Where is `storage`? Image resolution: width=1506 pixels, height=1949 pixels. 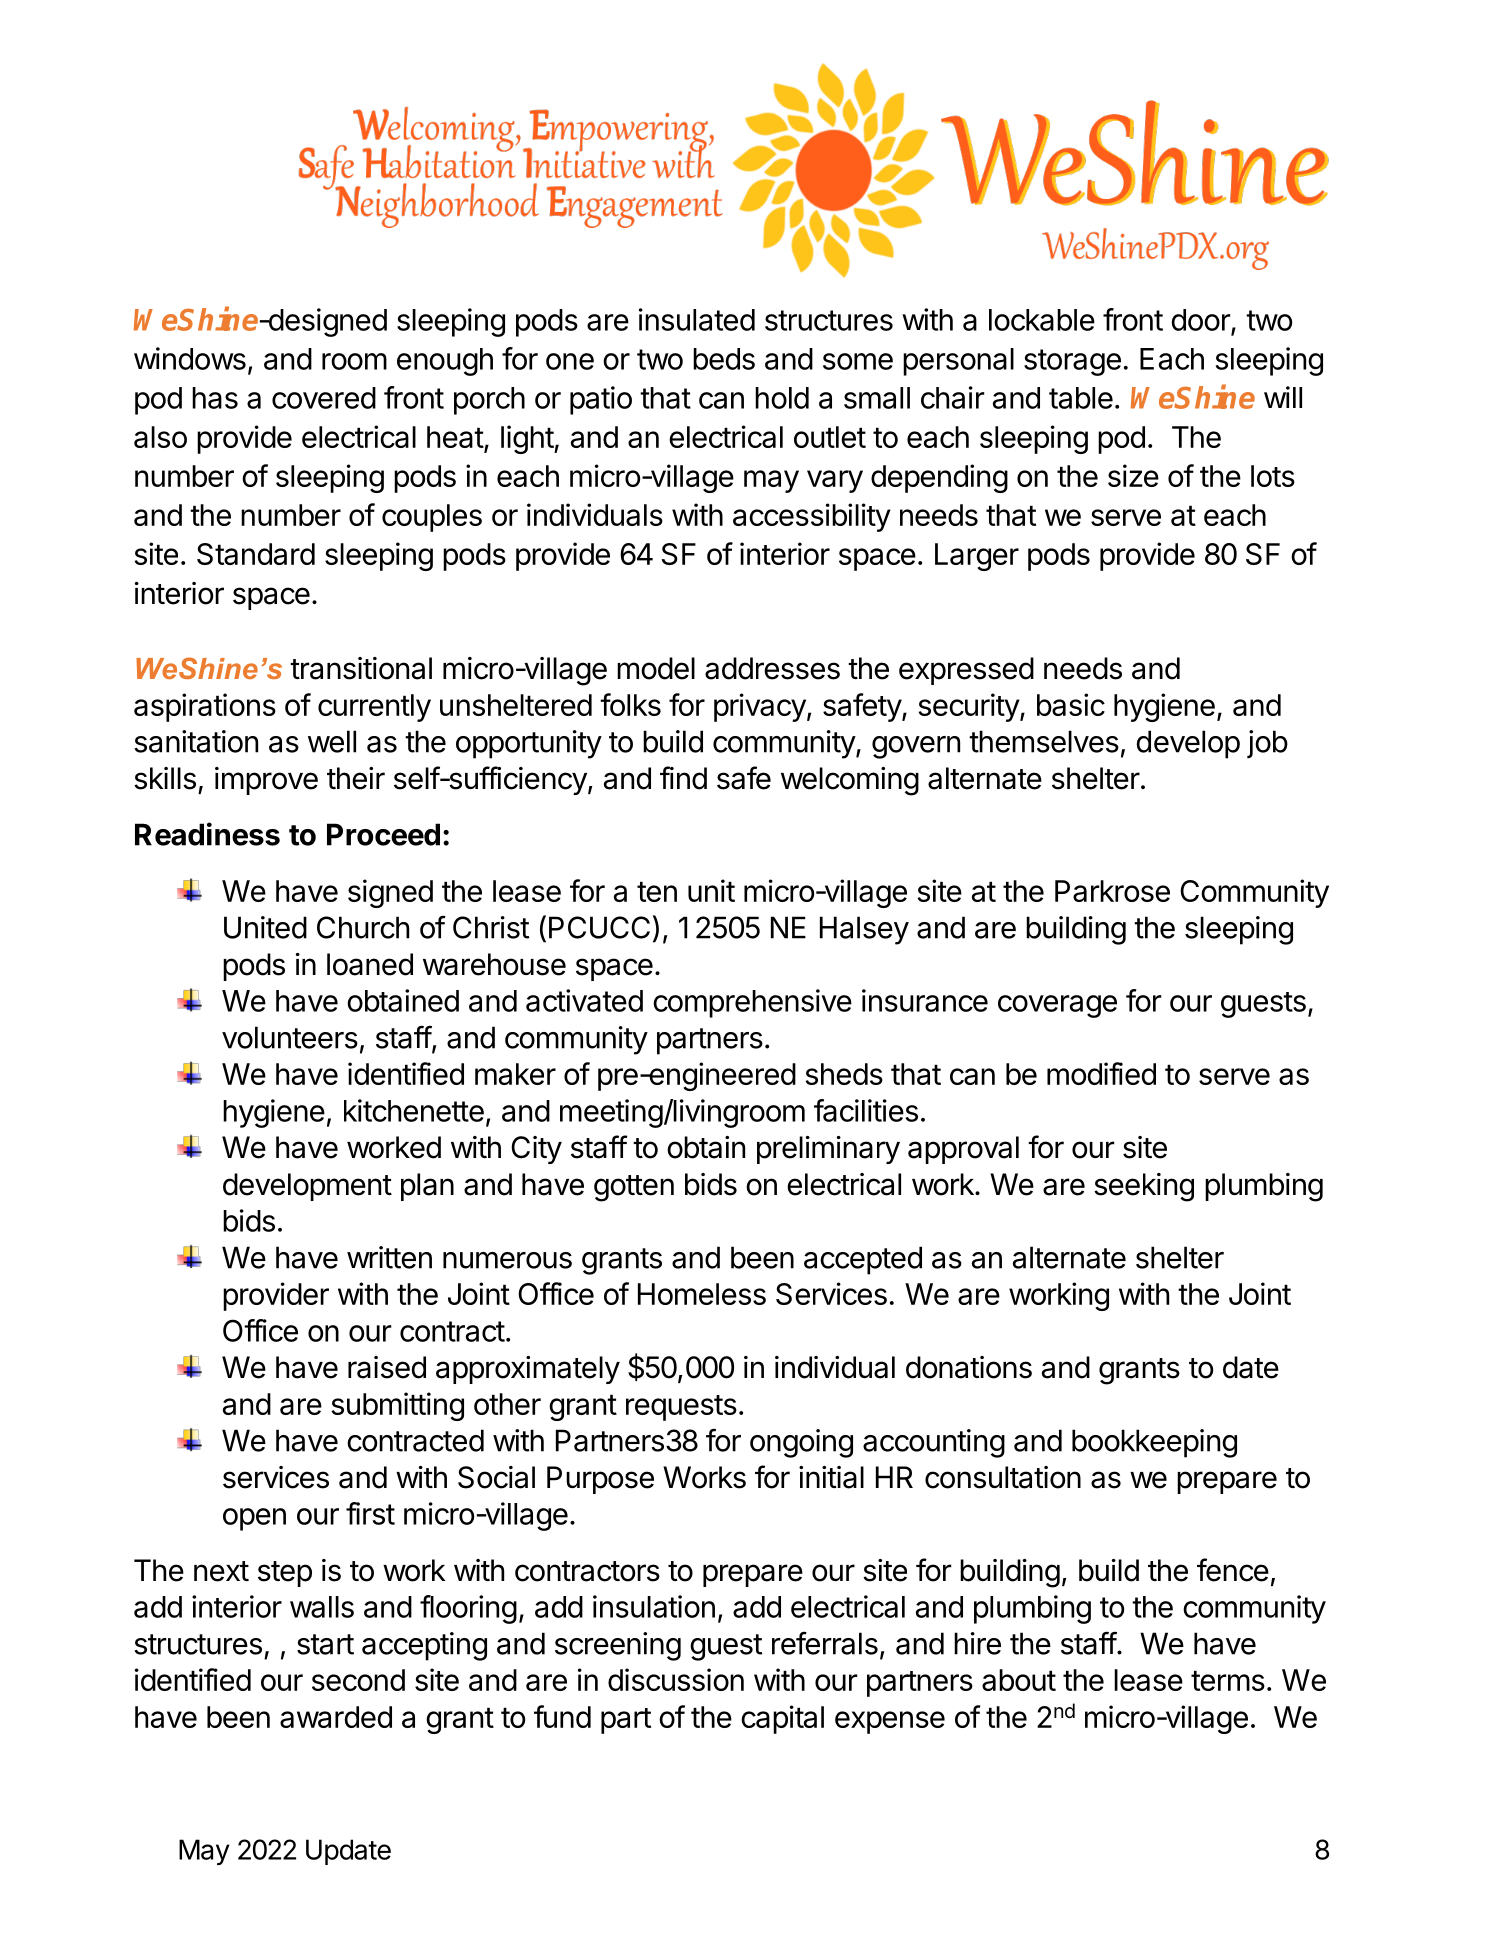 storage is located at coordinates (1072, 362).
